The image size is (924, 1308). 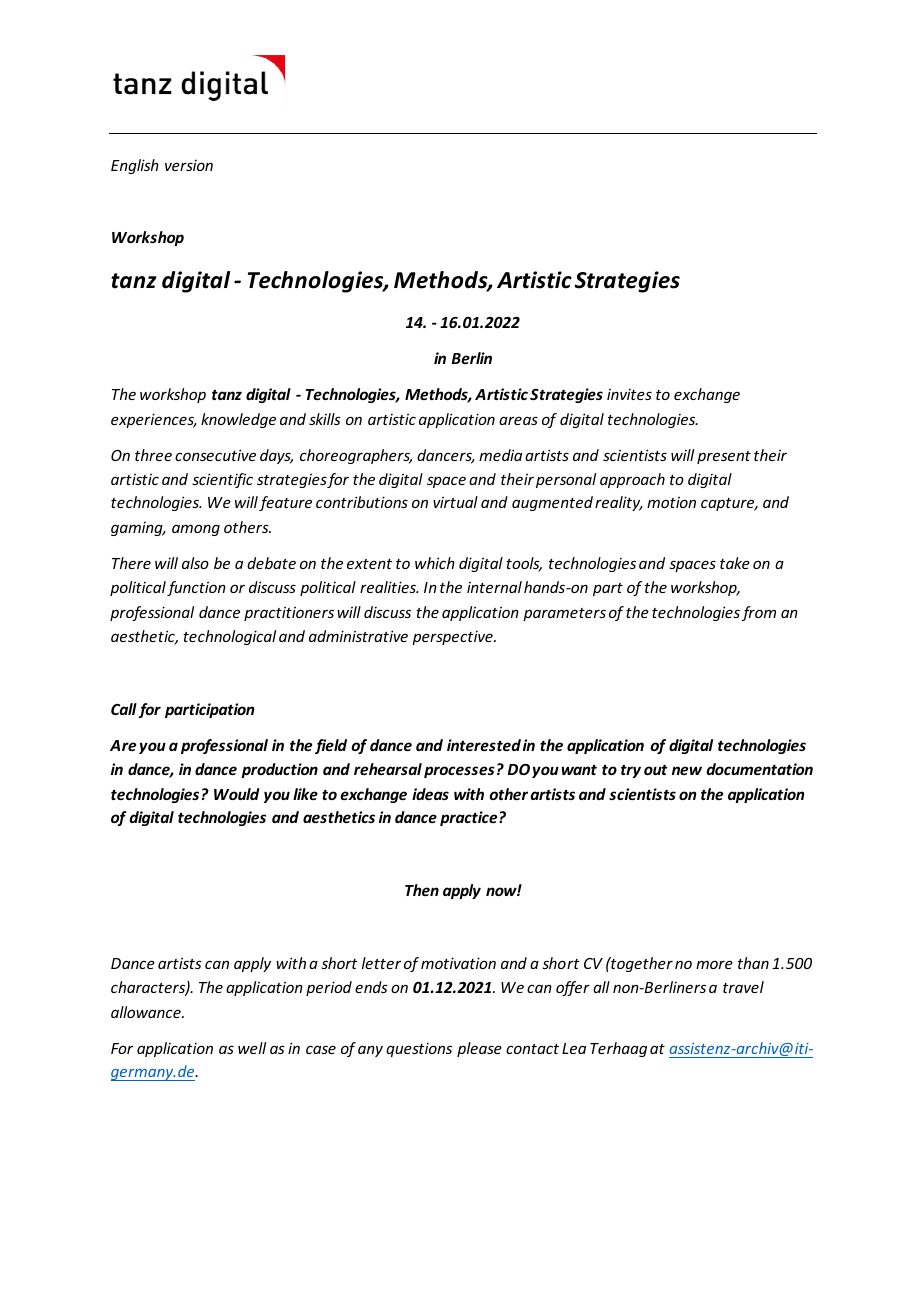 I want to click on function, so click(x=196, y=588).
